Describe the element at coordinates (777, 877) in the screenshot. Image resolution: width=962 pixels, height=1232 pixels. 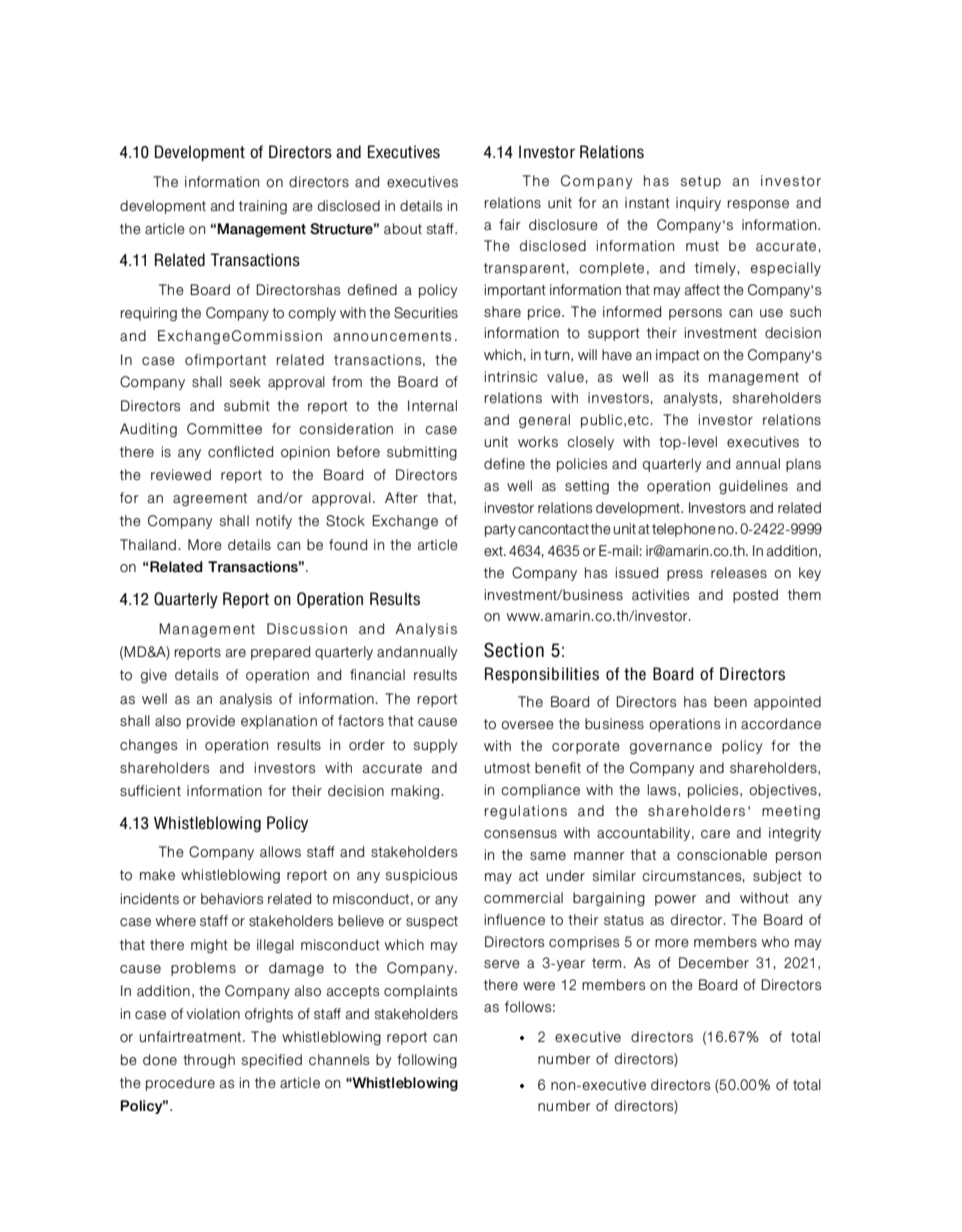
I see `subject` at that location.
